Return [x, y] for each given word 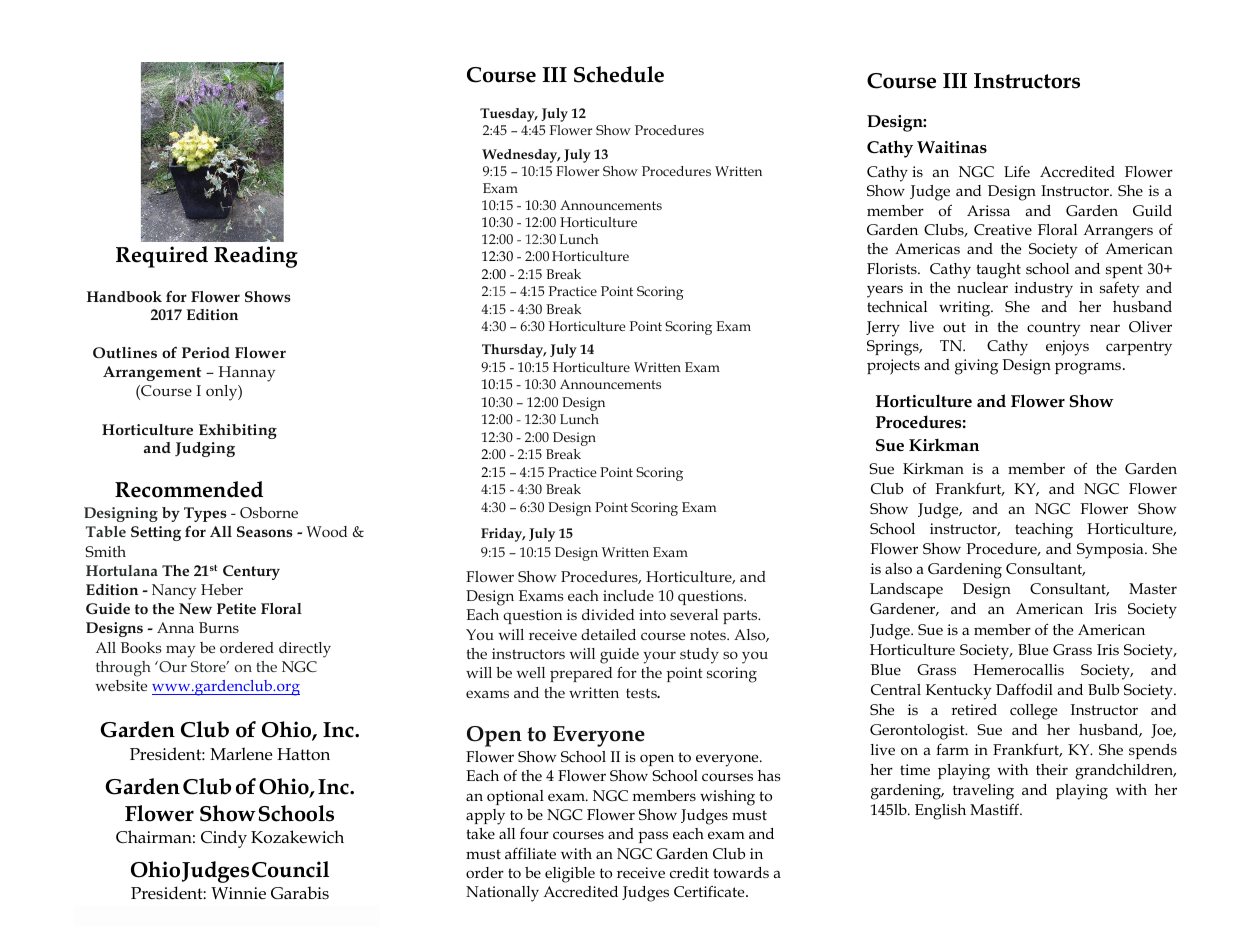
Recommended [189, 489]
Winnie [238, 893]
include [628, 595]
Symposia [1111, 551]
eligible [570, 875]
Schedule [619, 74]
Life [1017, 171]
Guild [1152, 210]
